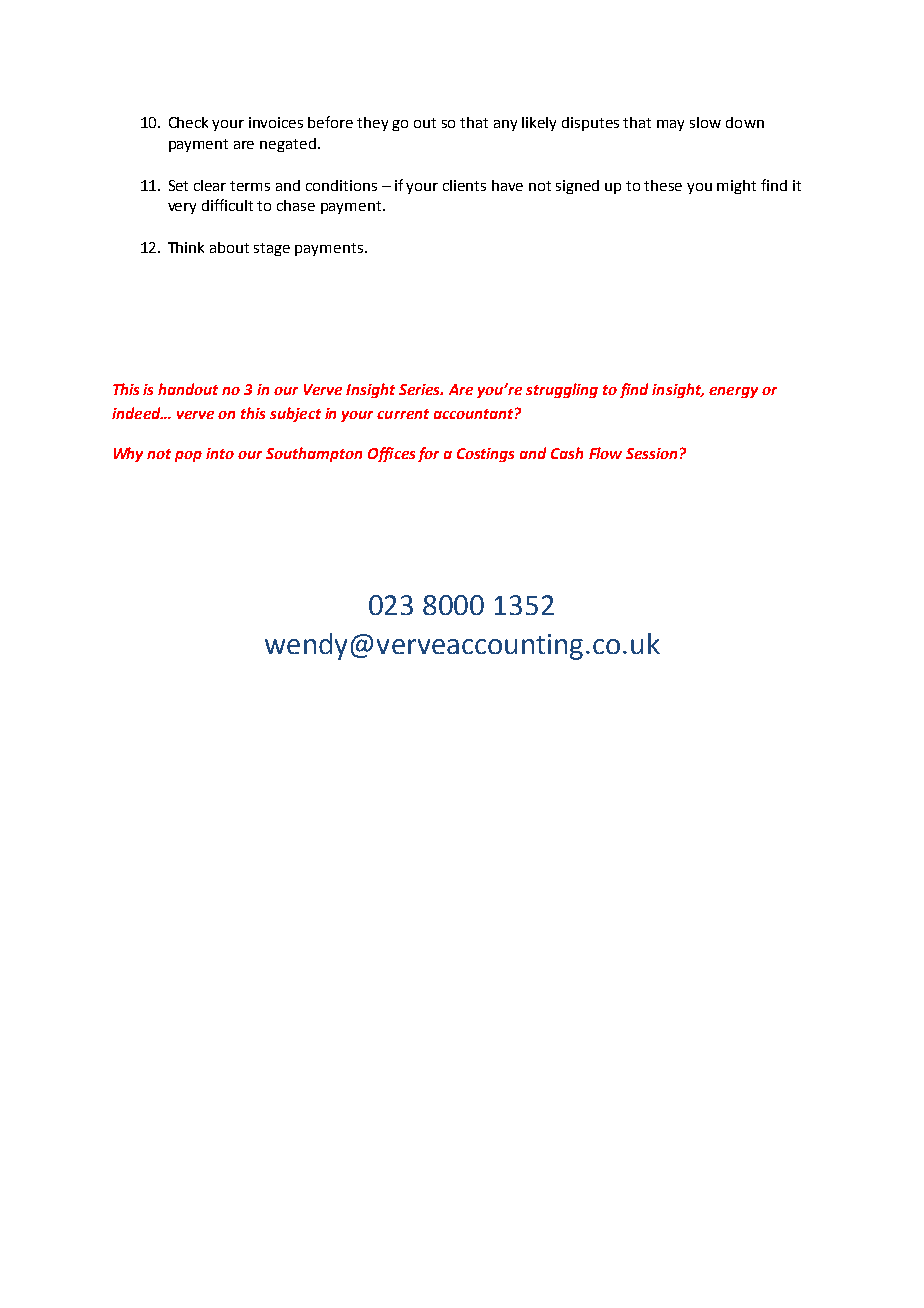 The image size is (924, 1308). I want to click on handout, so click(188, 389).
